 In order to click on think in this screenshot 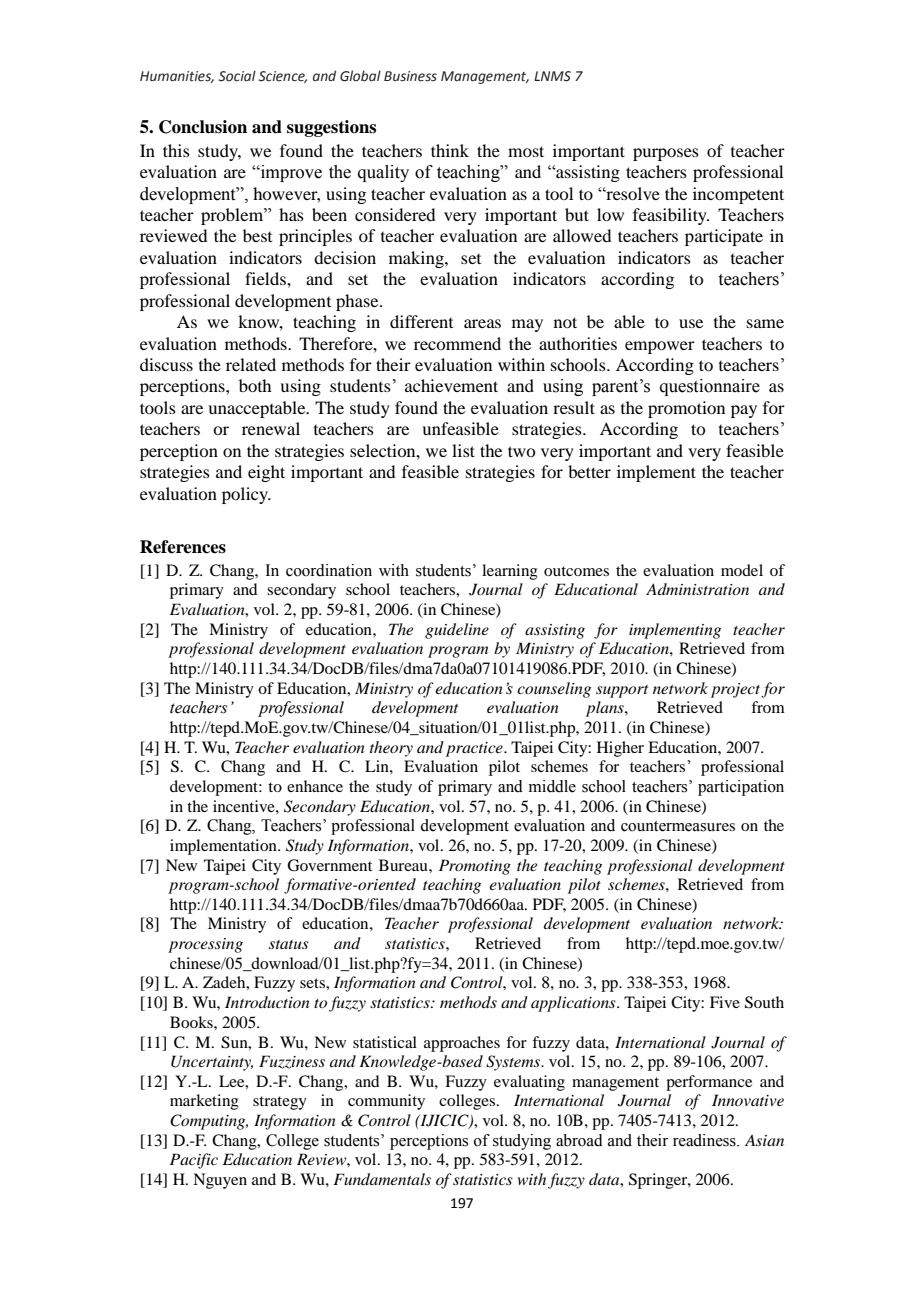, I will do `click(450, 150)`.
